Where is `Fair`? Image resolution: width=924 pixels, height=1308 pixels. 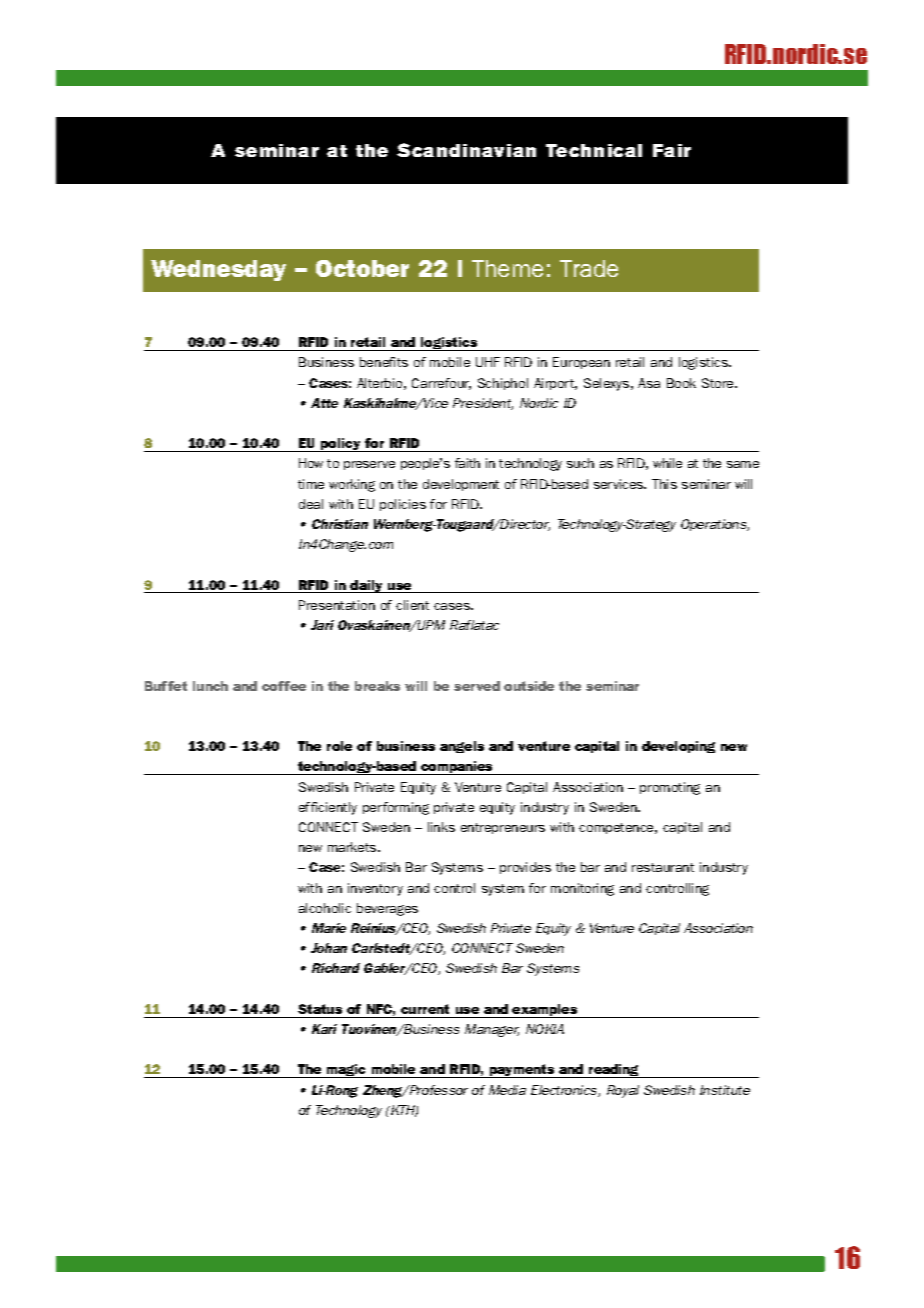 Fair is located at coordinates (672, 150).
